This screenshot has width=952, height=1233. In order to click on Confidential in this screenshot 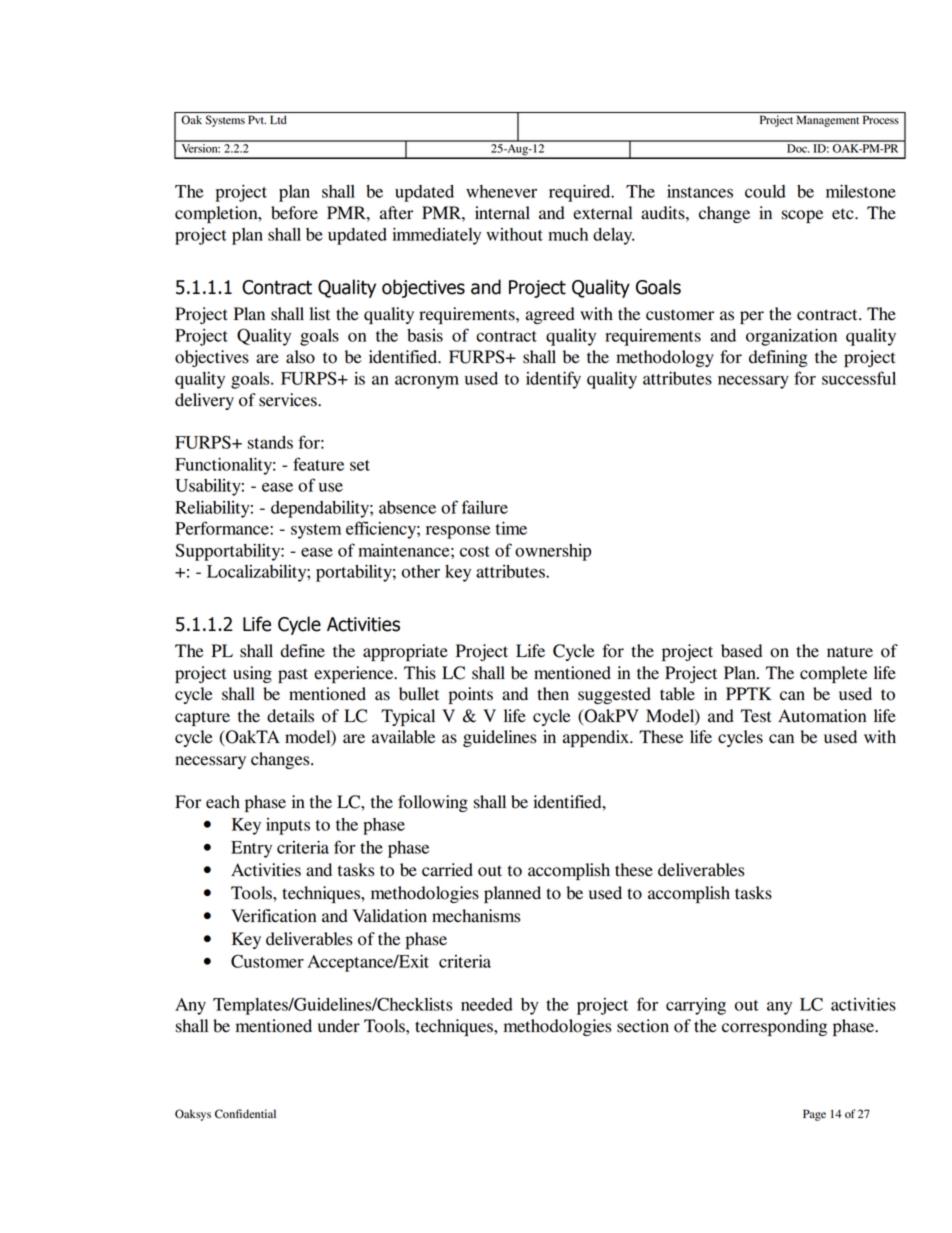, I will do `click(245, 1114)`.
